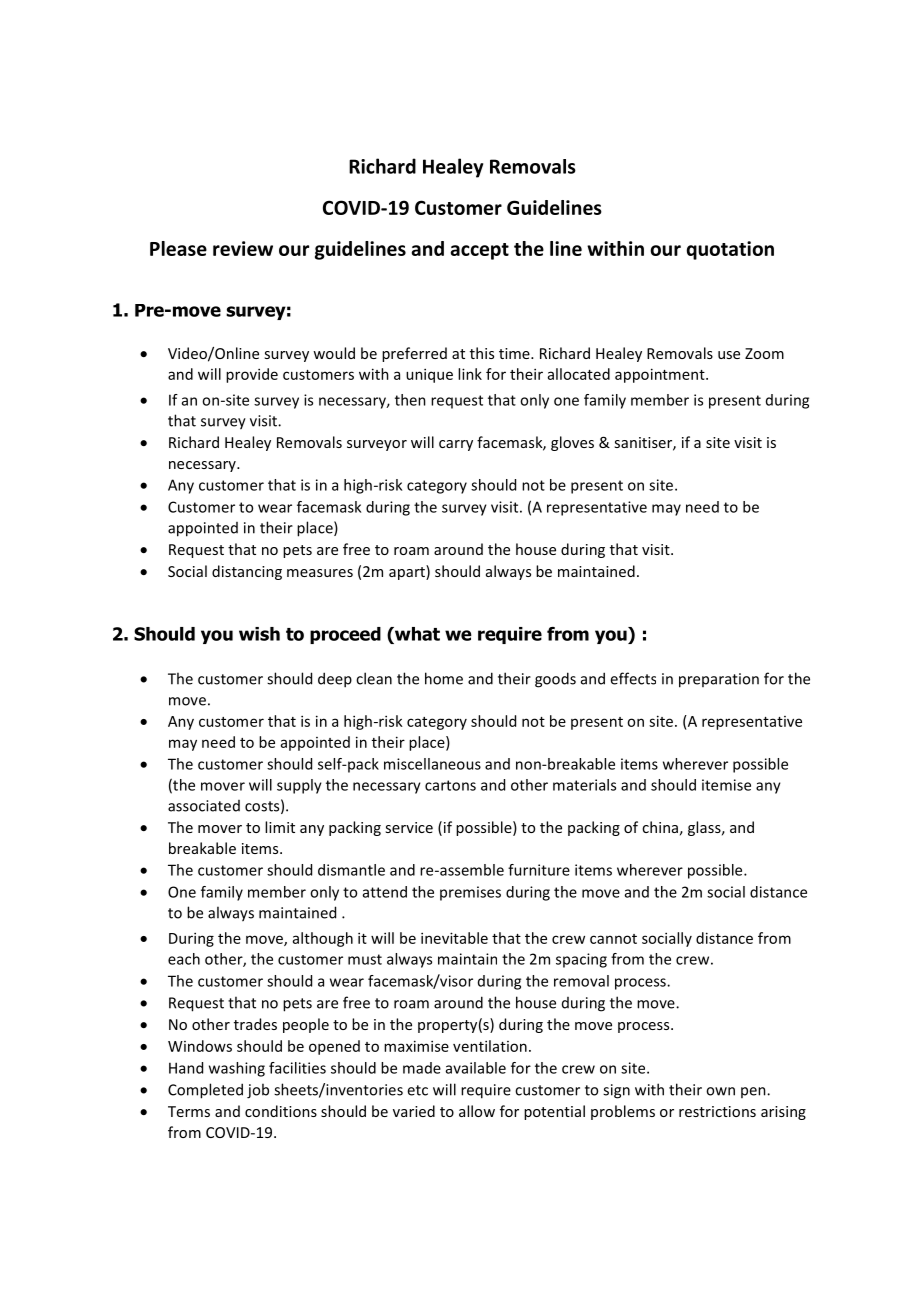  Describe the element at coordinates (258, 1091) in the screenshot. I see `job` at that location.
